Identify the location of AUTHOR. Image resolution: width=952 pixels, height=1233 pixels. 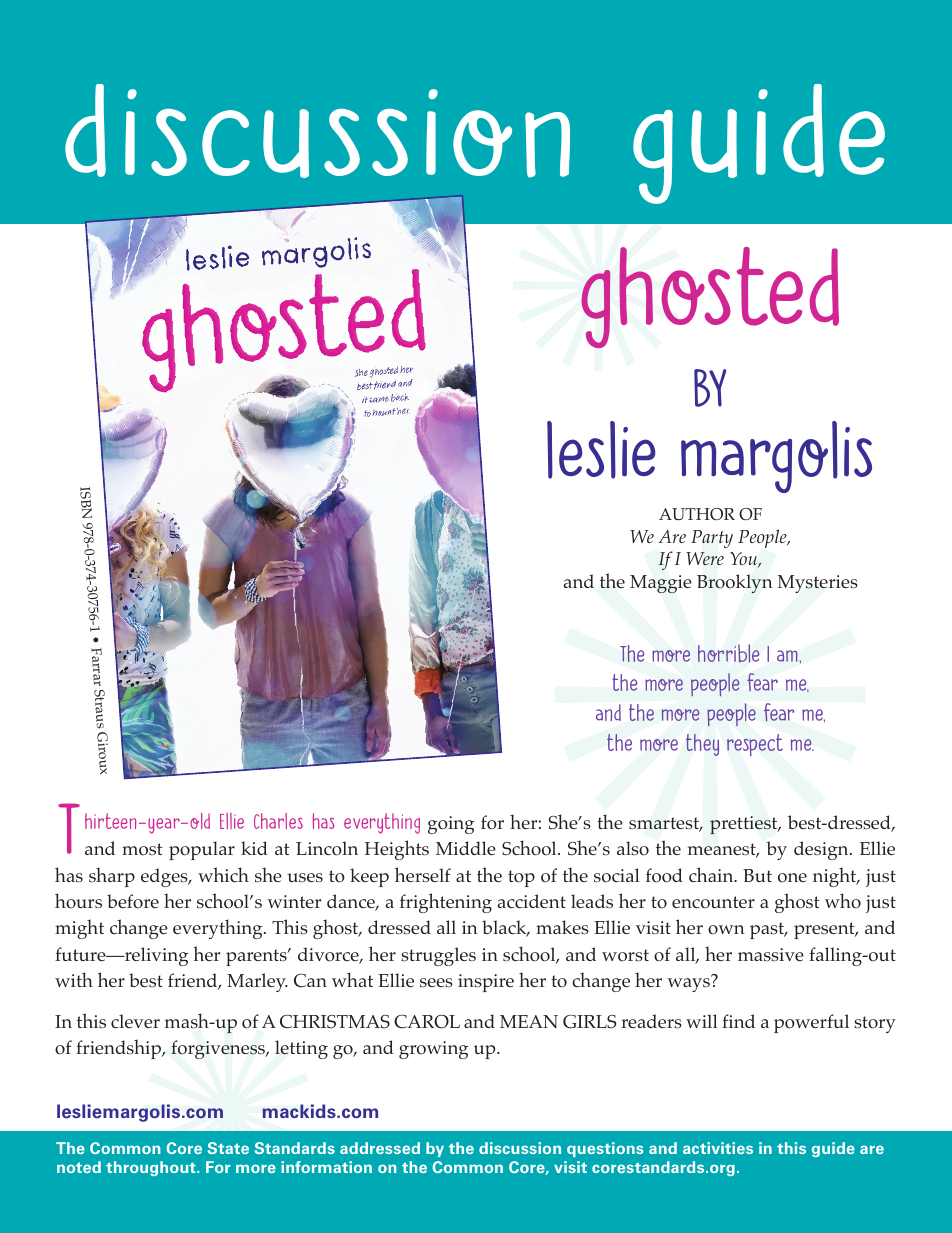
(697, 514).
